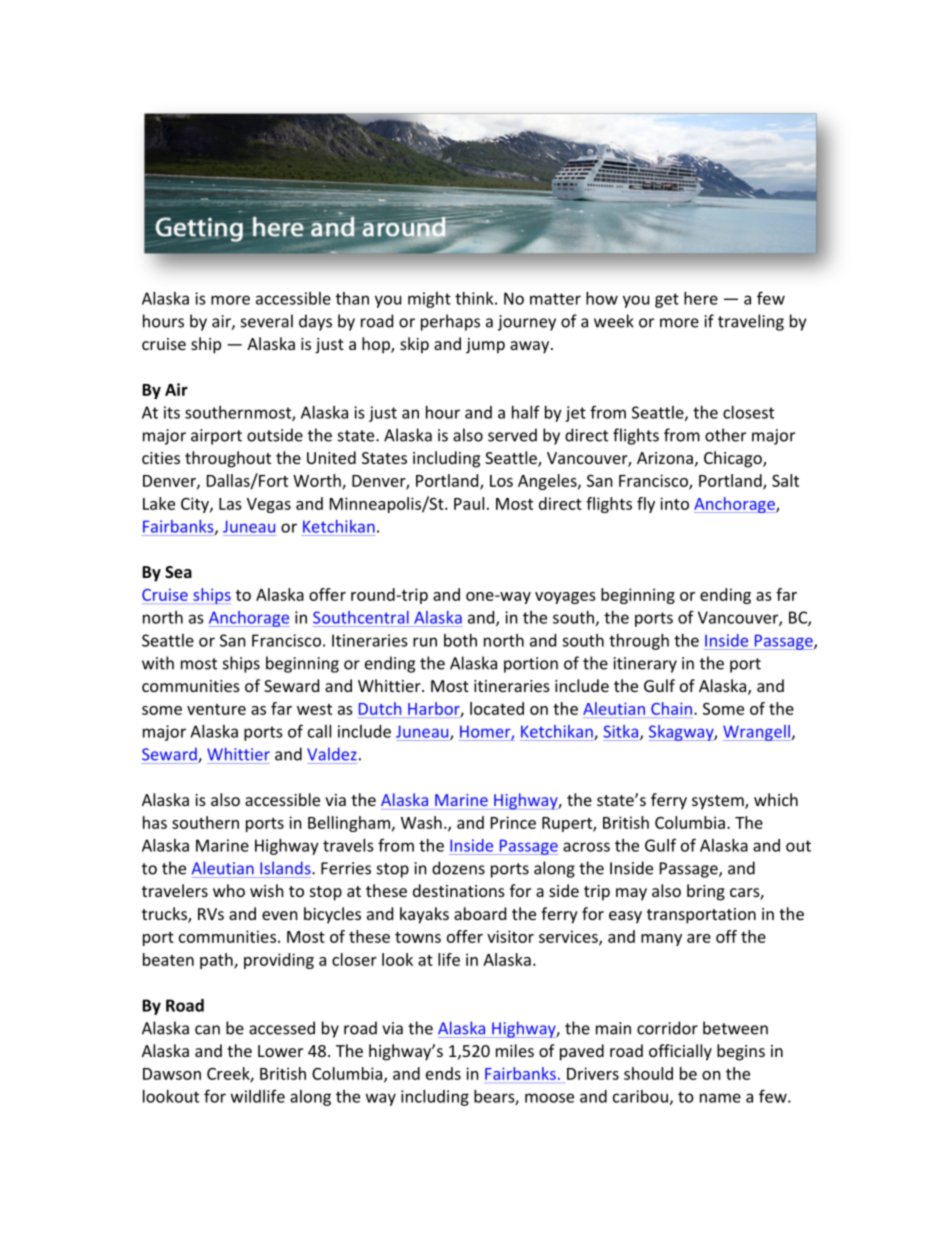 The height and width of the screenshot is (1233, 952). I want to click on City, so click(196, 505).
